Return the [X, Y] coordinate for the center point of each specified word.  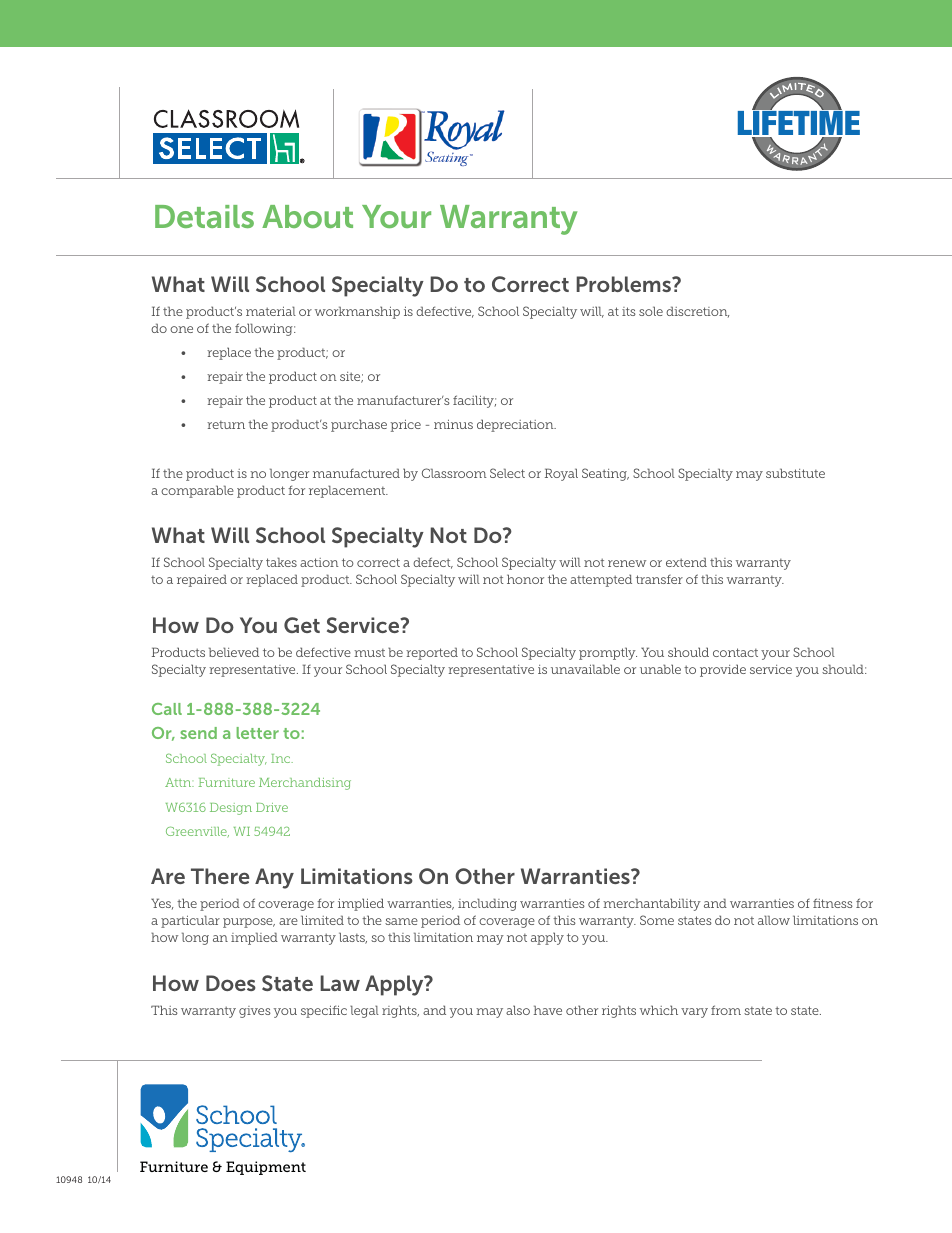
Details [204, 216]
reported [432, 653]
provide [723, 670]
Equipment [266, 1168]
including [487, 904]
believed [234, 652]
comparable [197, 491]
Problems [624, 284]
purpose [249, 923]
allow [774, 920]
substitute [795, 473]
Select [507, 473]
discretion [697, 312]
